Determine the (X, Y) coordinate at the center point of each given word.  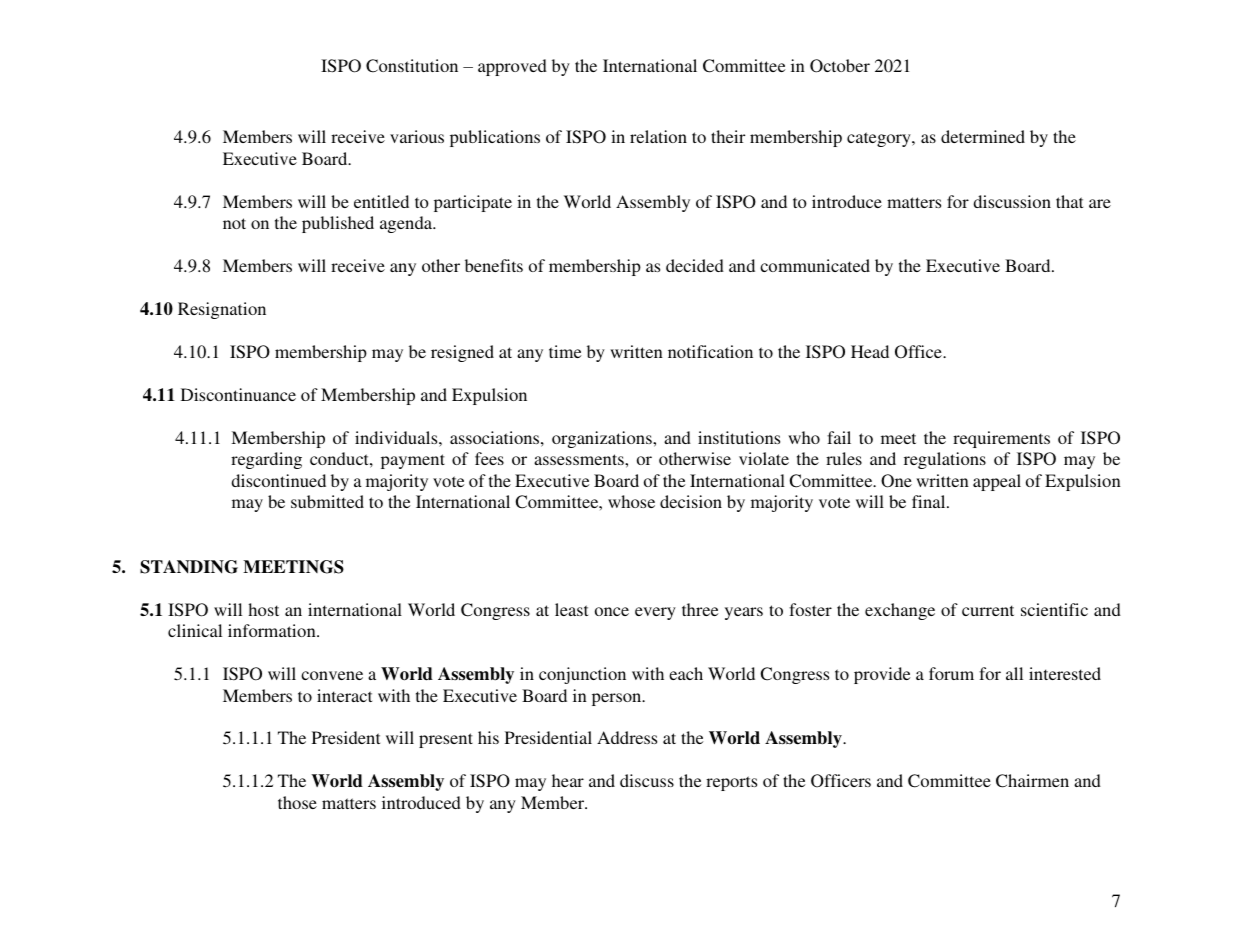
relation (658, 136)
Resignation (222, 310)
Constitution (412, 66)
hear (568, 780)
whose (631, 501)
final (930, 501)
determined (983, 136)
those (297, 802)
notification (710, 351)
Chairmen (1032, 781)
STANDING (189, 567)
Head (870, 351)
